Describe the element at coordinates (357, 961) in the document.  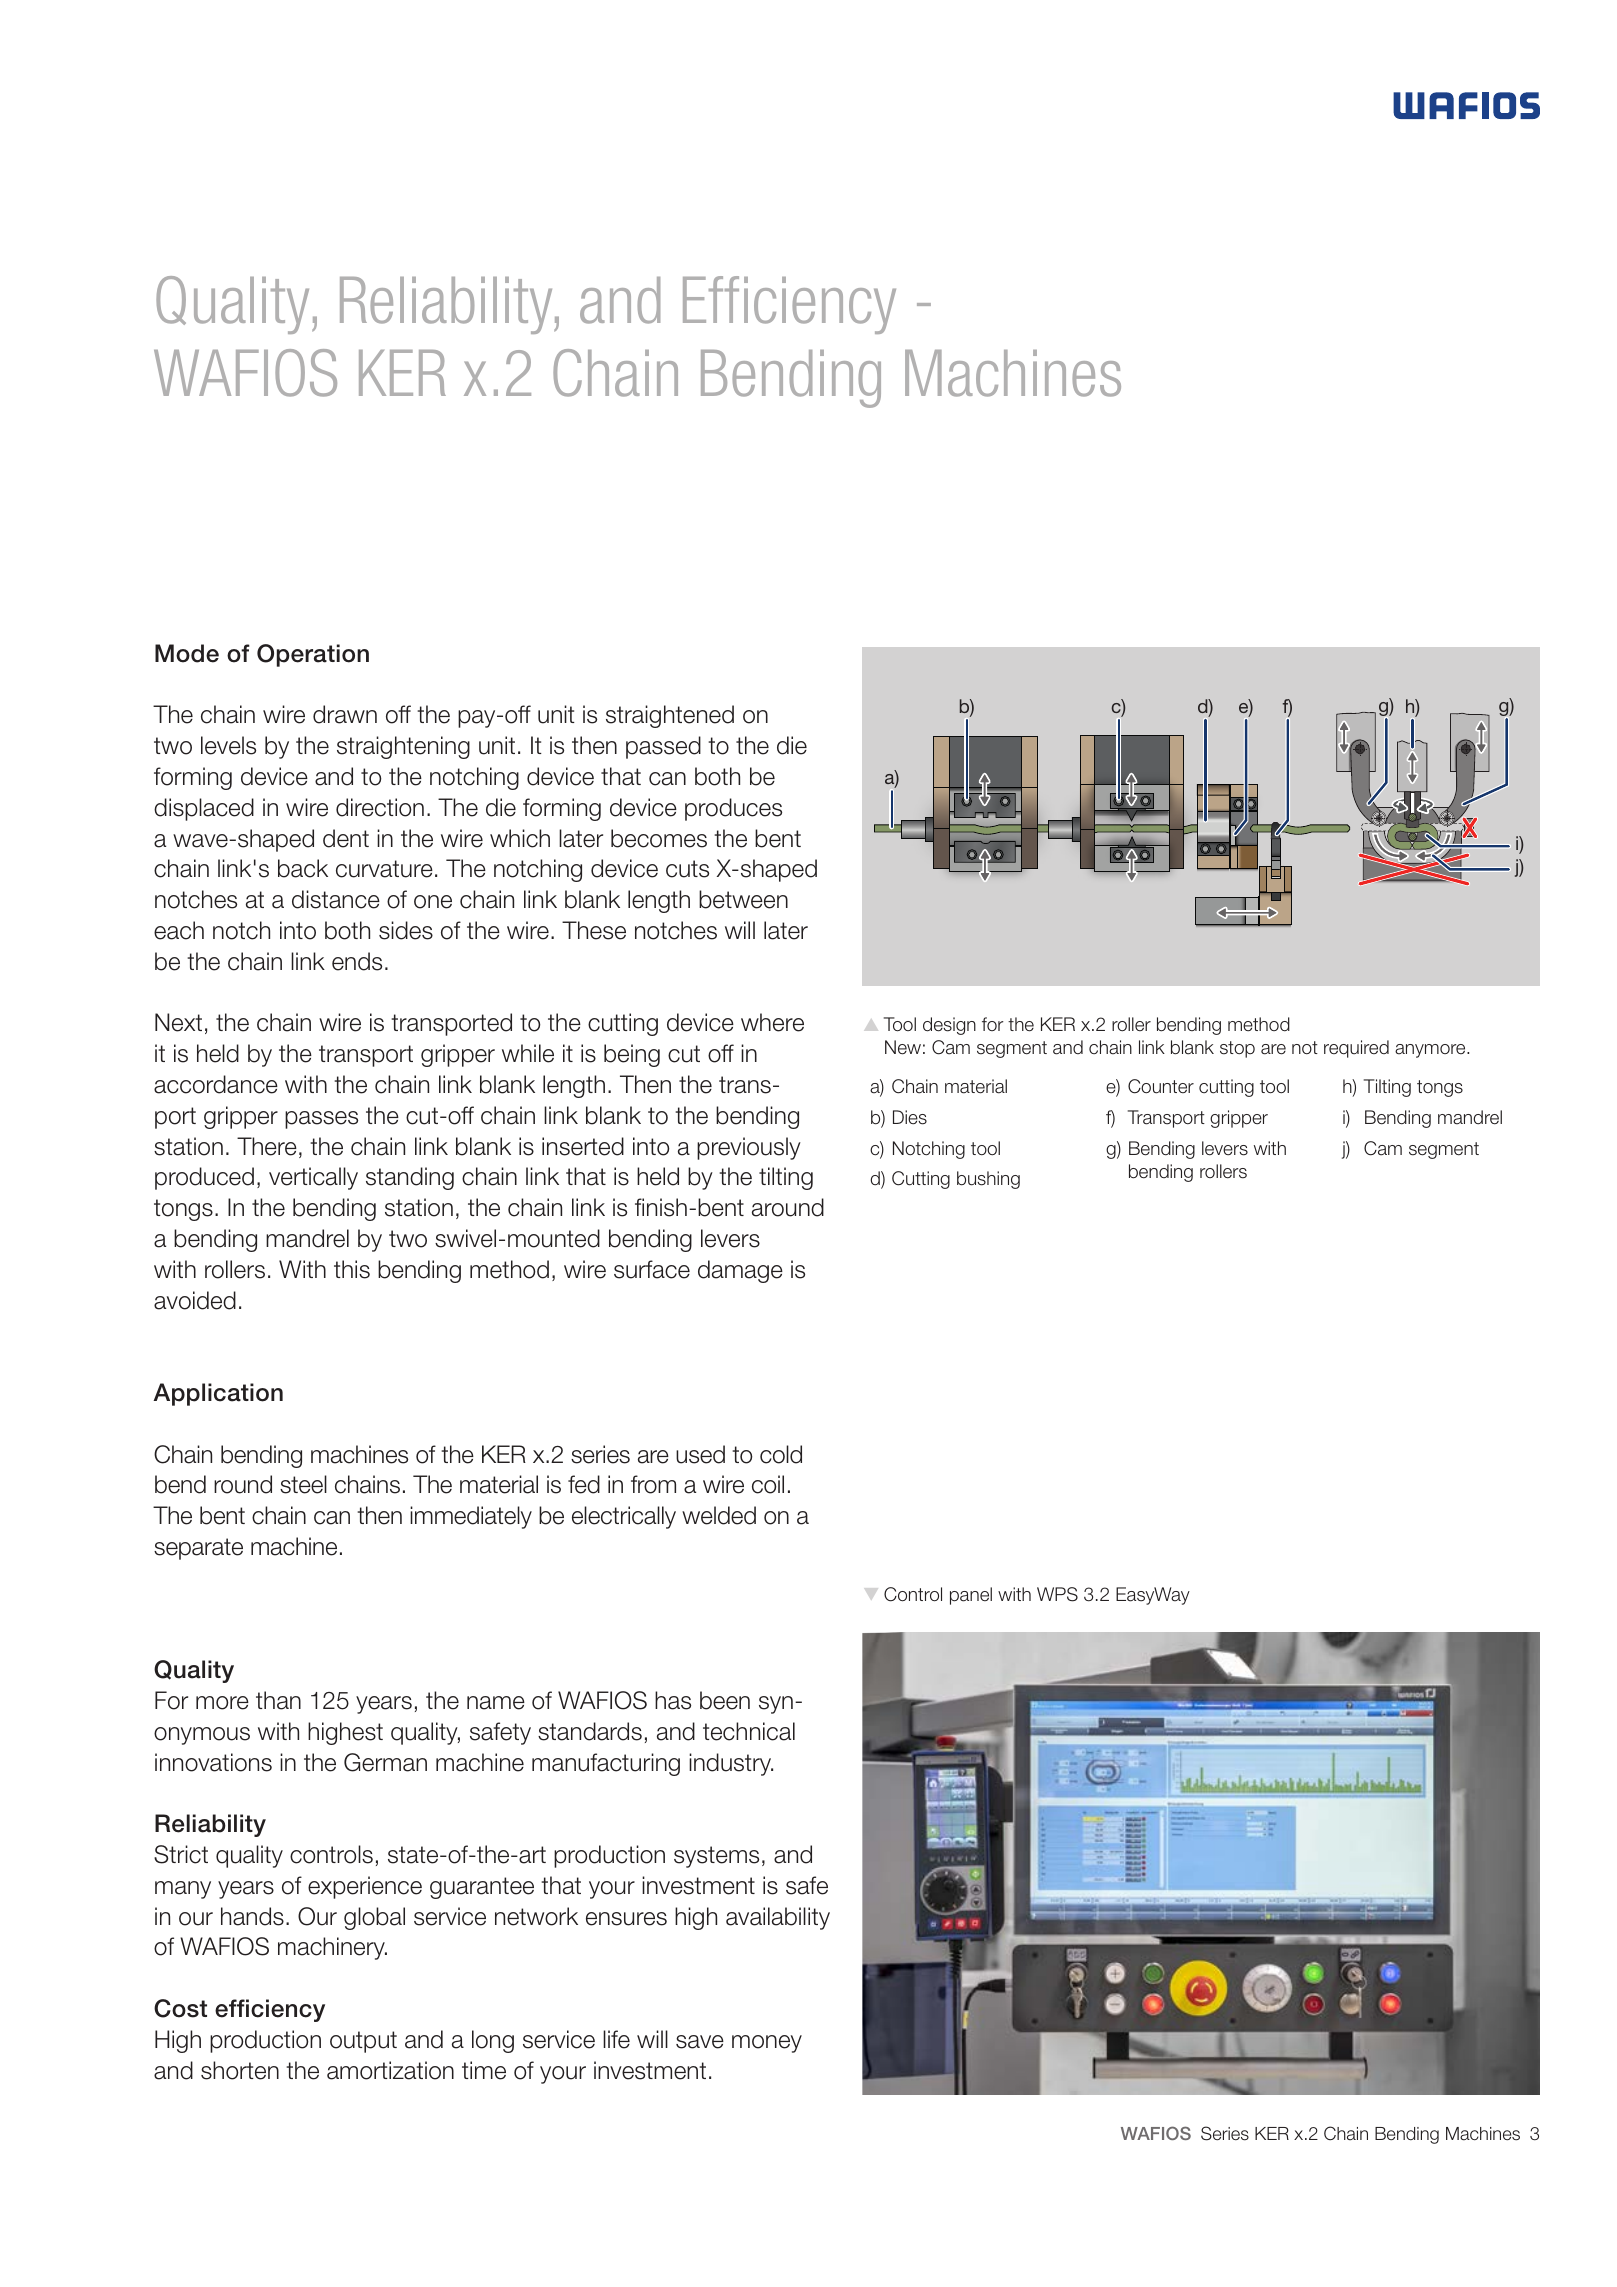
I see `ends` at that location.
